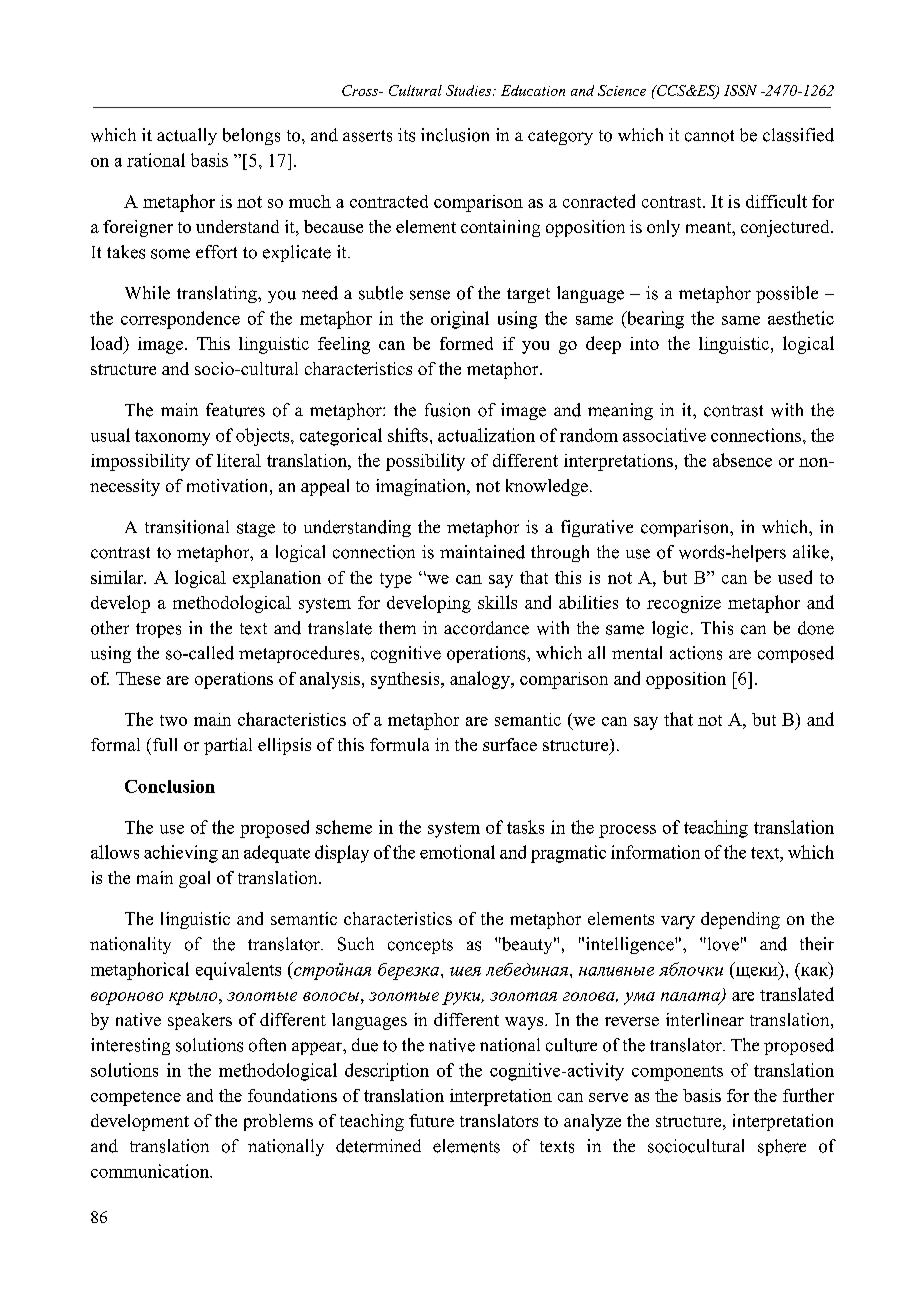 This screenshot has height=1308, width=924. I want to click on tropes, so click(158, 630).
